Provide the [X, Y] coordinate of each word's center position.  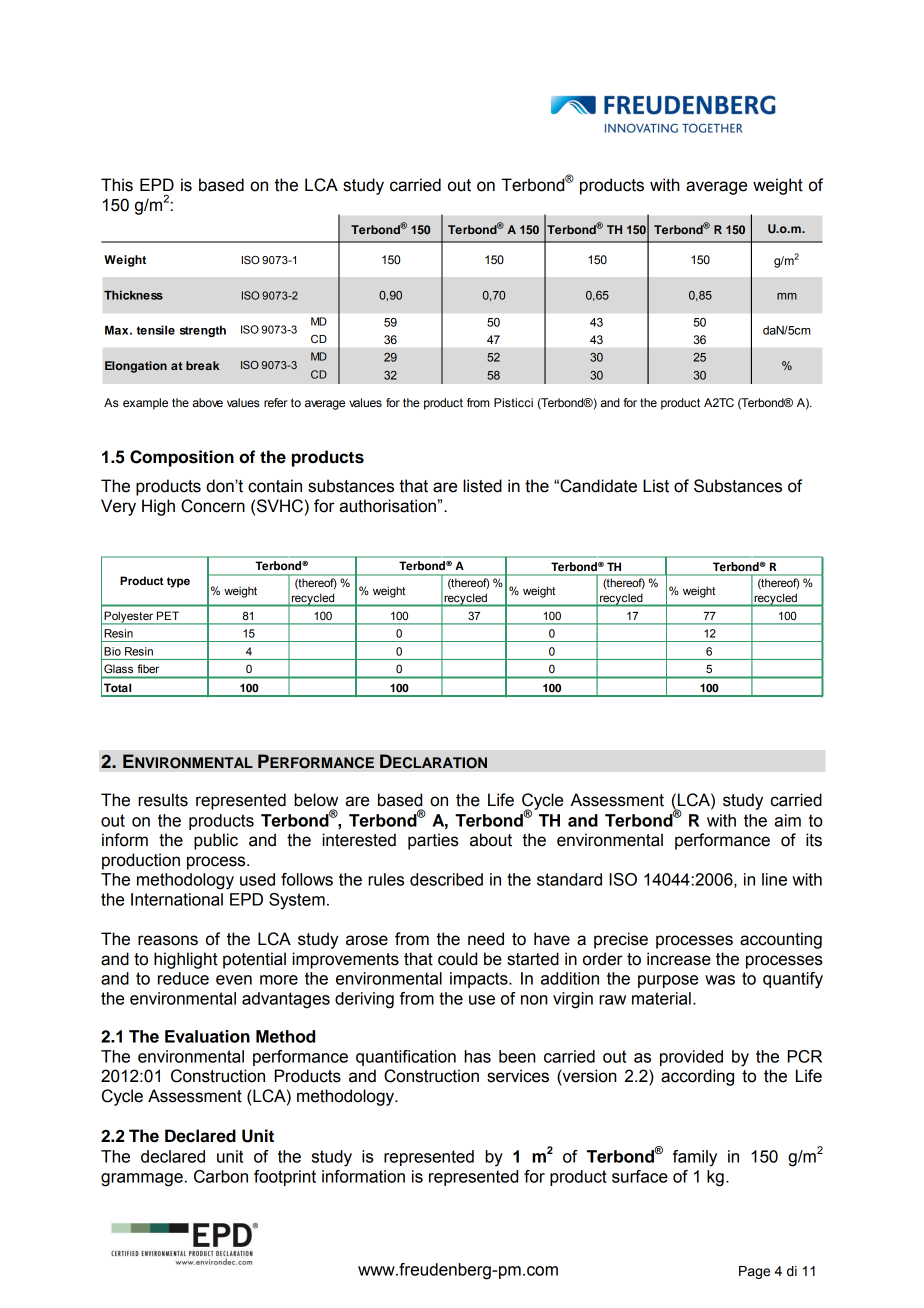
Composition [182, 458]
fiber [148, 668]
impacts [480, 980]
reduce [183, 978]
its [814, 840]
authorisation [387, 506]
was [720, 980]
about [491, 840]
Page [754, 1272]
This [117, 185]
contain [275, 486]
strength [203, 331]
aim [787, 820]
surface [640, 1176]
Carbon [221, 1176]
